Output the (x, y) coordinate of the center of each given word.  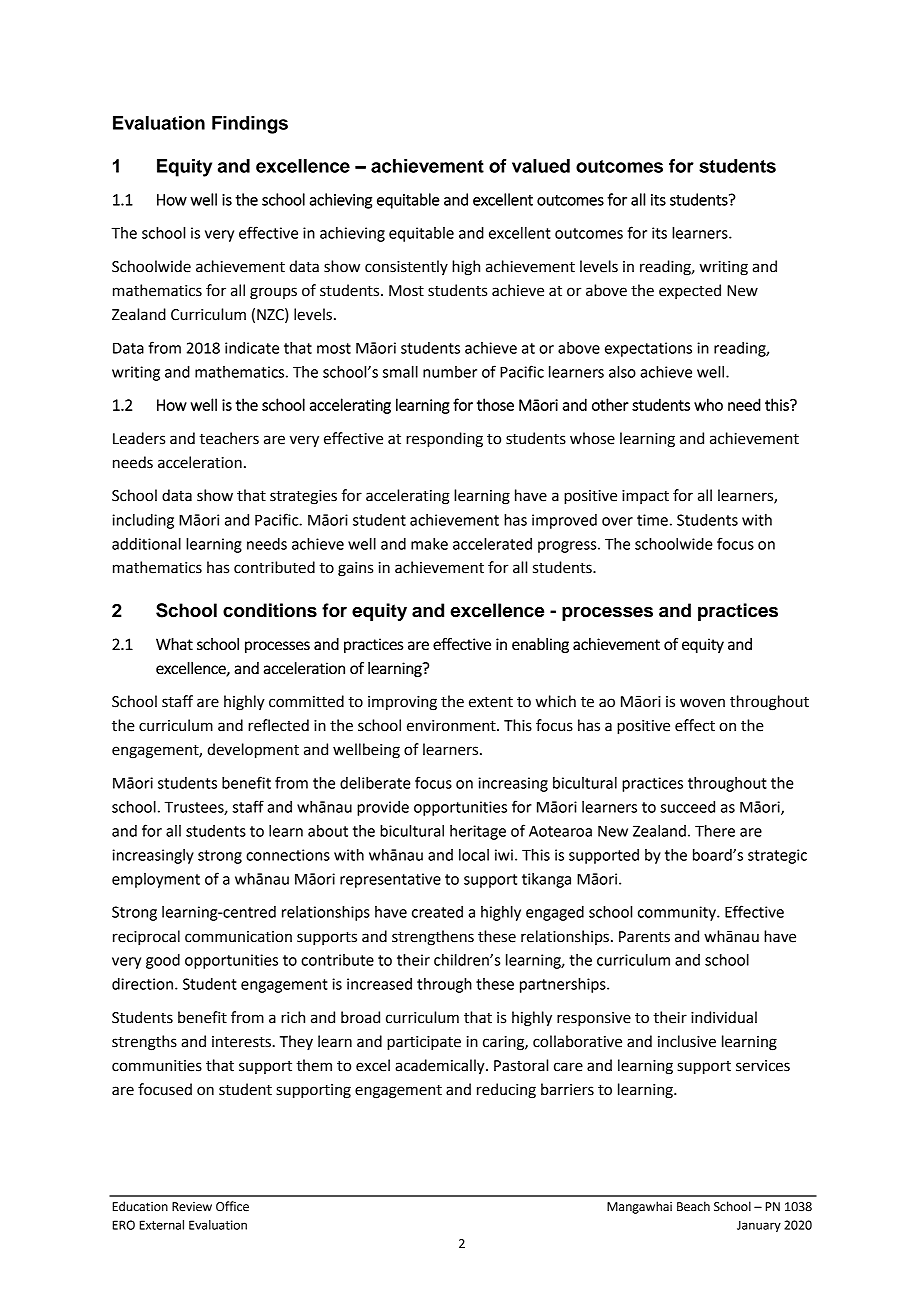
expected (690, 291)
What (174, 644)
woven (702, 703)
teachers (229, 438)
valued (541, 166)
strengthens (433, 938)
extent (491, 702)
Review (192, 1207)
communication (238, 937)
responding (444, 440)
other (610, 404)
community (678, 913)
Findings (250, 125)
